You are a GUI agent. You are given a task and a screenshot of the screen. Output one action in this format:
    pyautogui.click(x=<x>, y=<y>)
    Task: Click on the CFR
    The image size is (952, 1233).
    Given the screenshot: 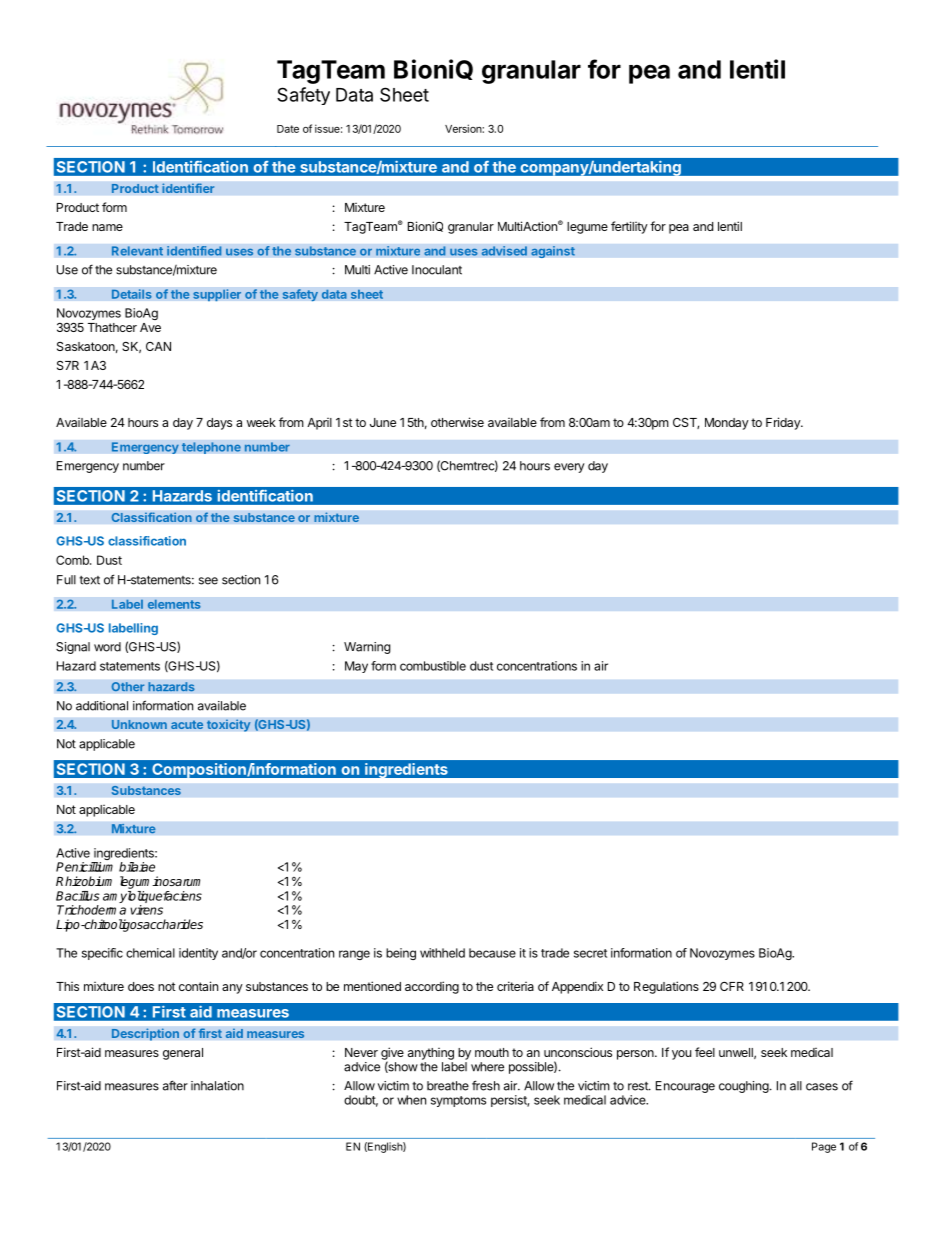 What is the action you would take?
    pyautogui.click(x=732, y=986)
